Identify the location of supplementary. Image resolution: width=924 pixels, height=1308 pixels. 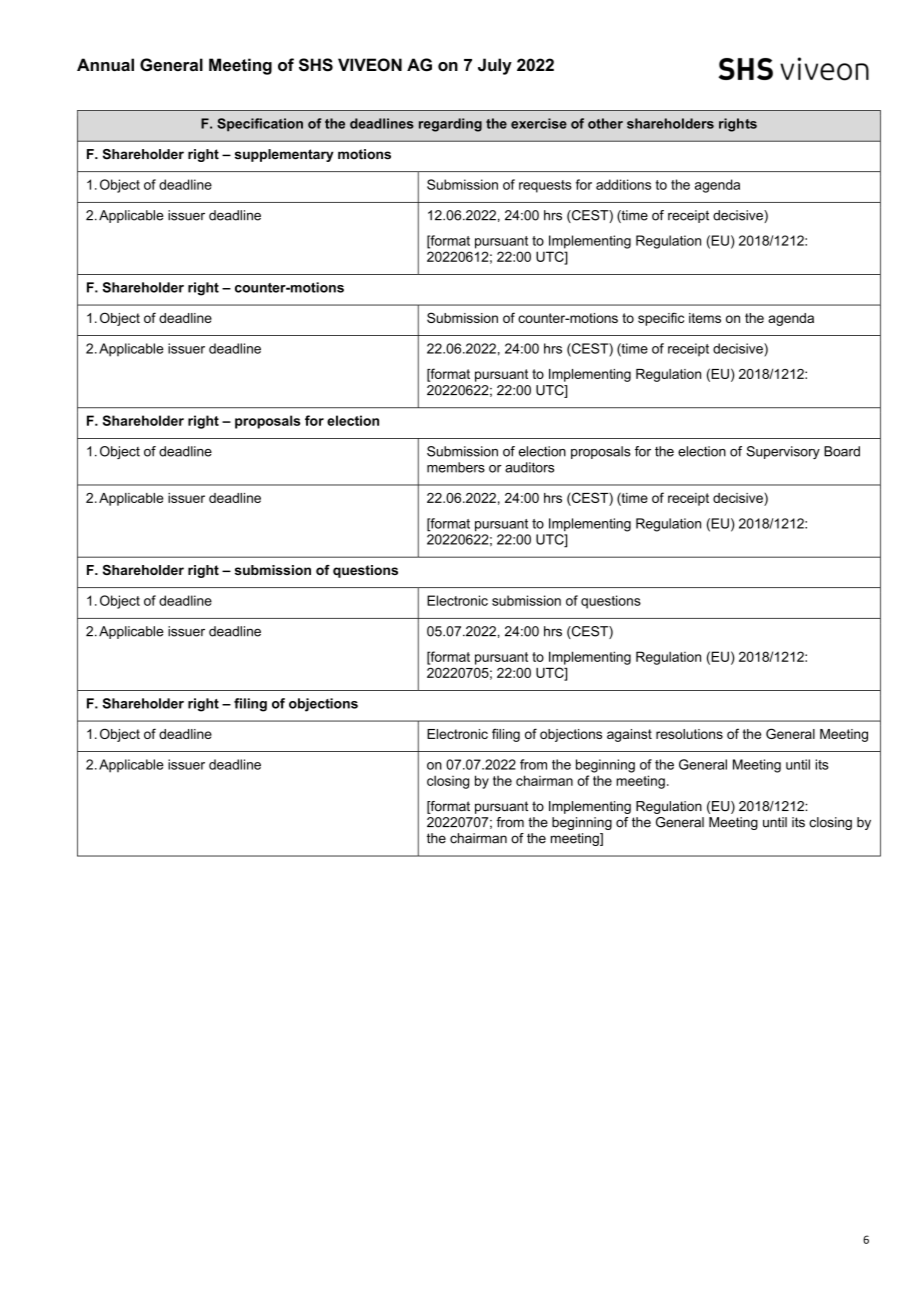
(284, 155).
